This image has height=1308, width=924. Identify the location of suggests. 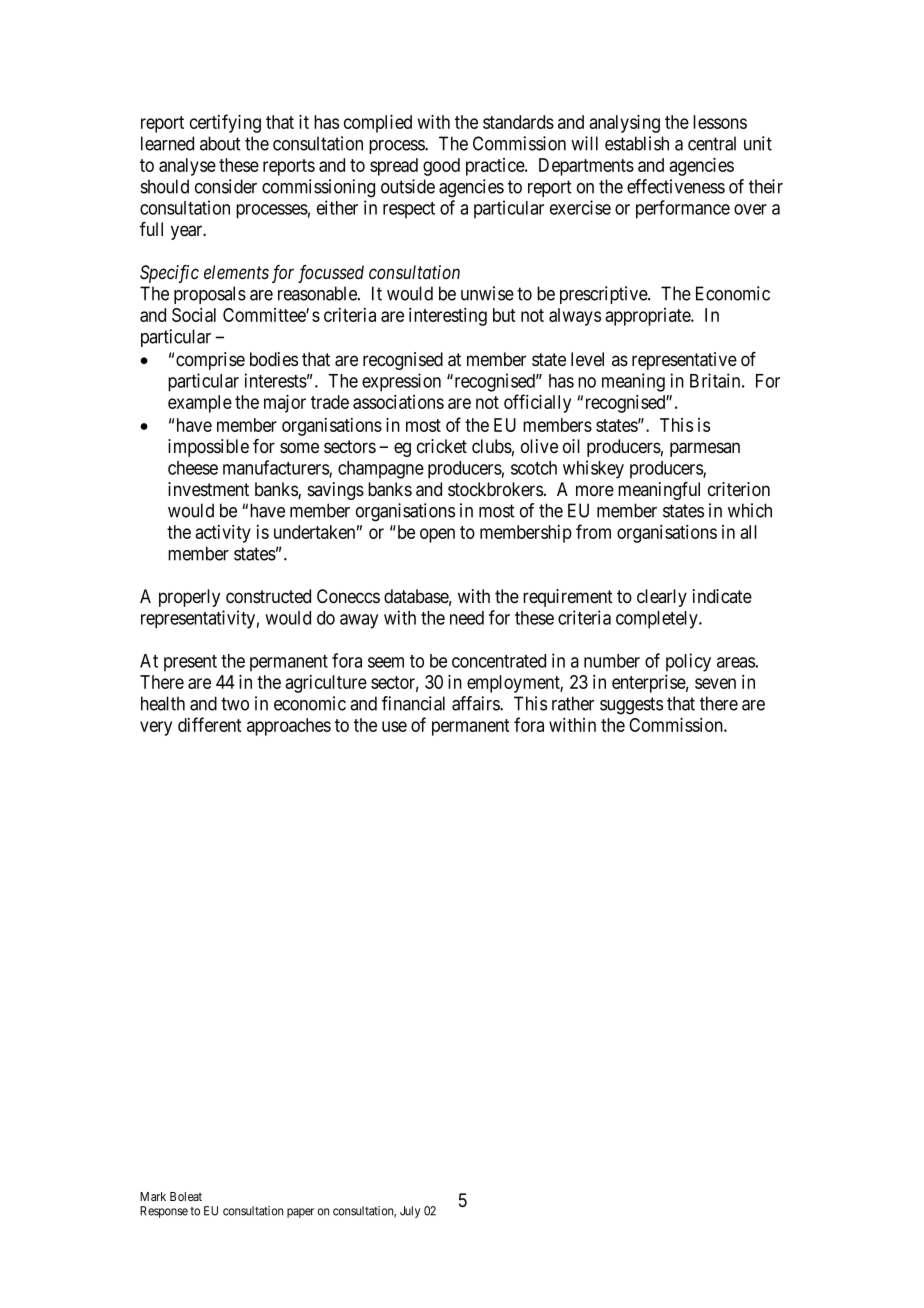
(631, 706).
